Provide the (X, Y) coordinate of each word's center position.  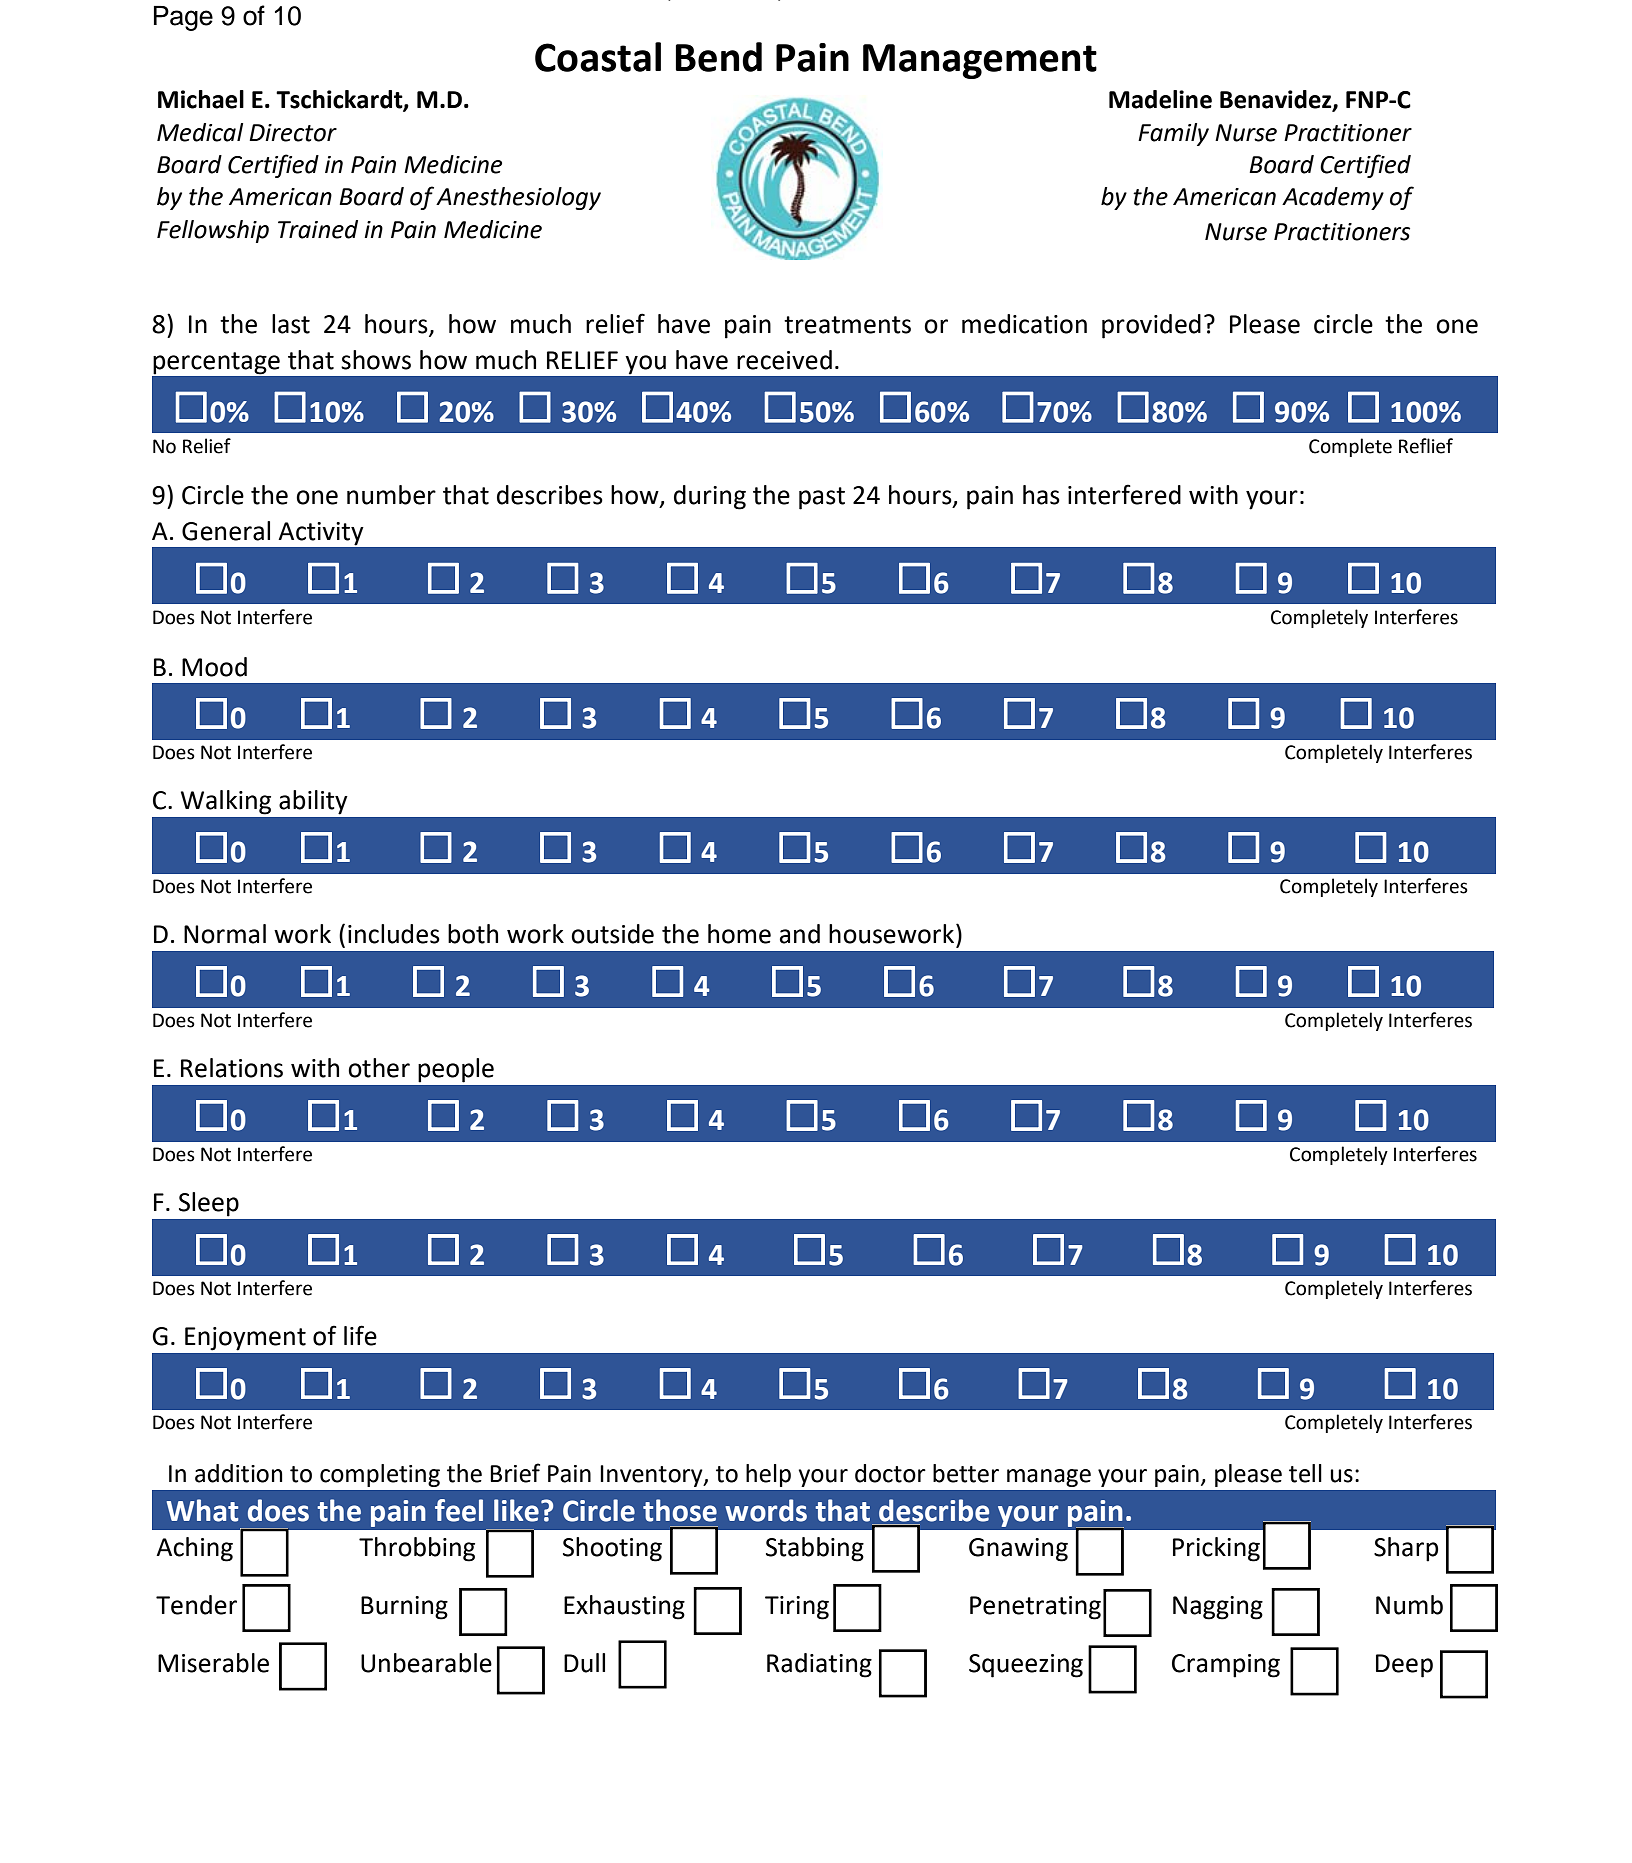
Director (293, 133)
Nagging (1218, 1608)
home (739, 934)
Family (1173, 134)
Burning (404, 1608)
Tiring (797, 1608)
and (800, 934)
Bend (719, 57)
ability (313, 802)
